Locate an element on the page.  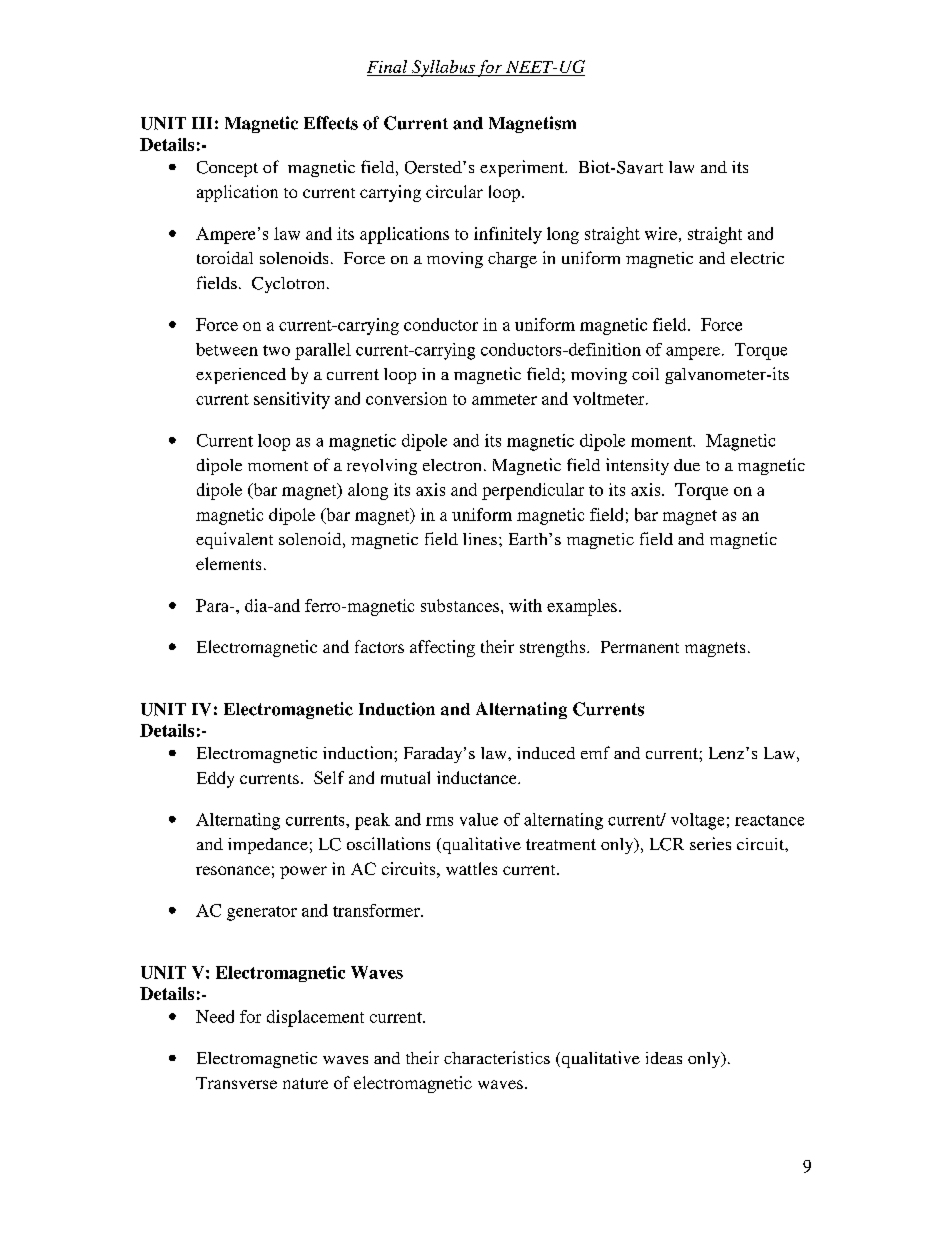
Syllabus is located at coordinates (443, 68).
